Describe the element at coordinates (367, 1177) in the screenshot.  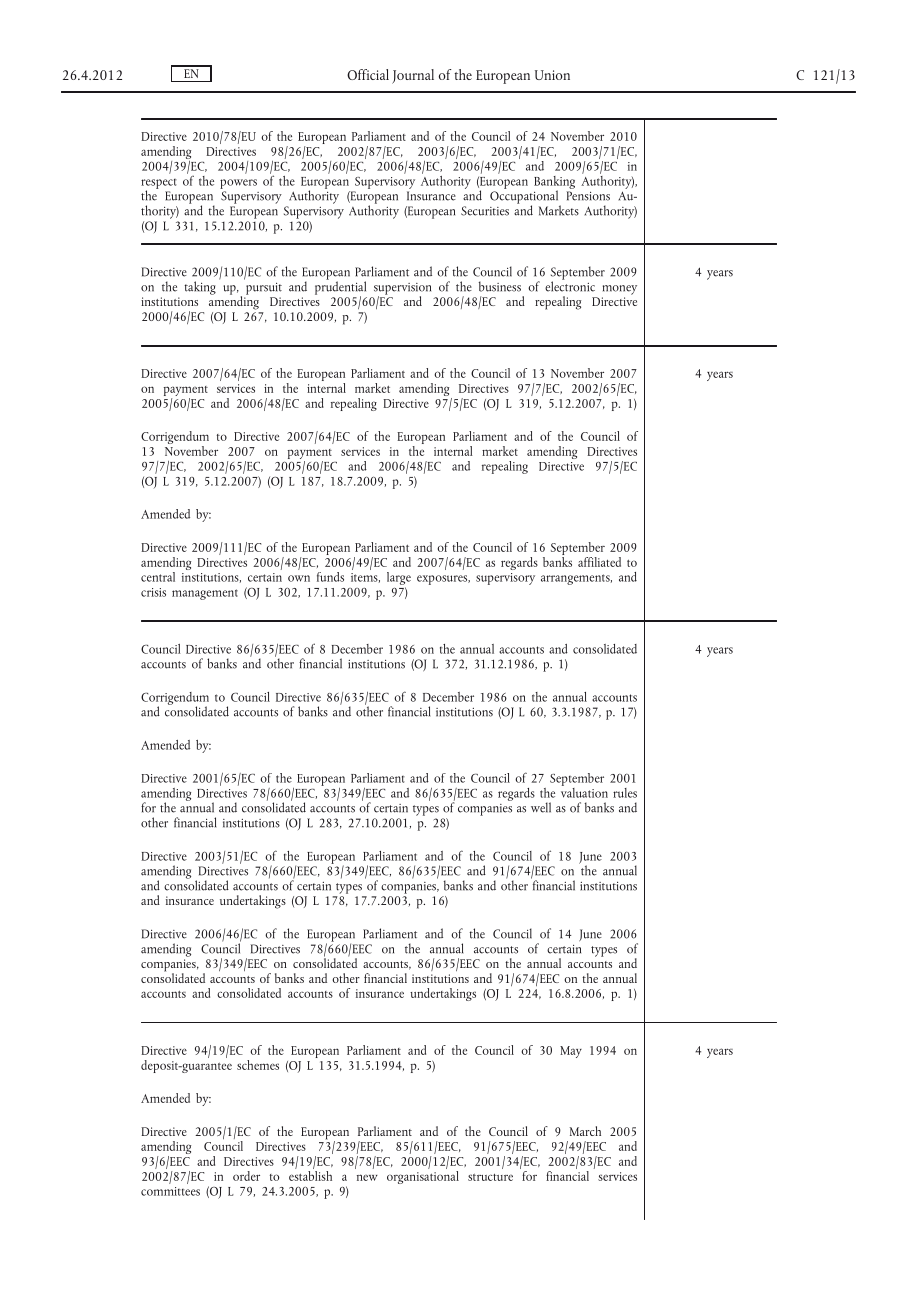
I see `new` at that location.
